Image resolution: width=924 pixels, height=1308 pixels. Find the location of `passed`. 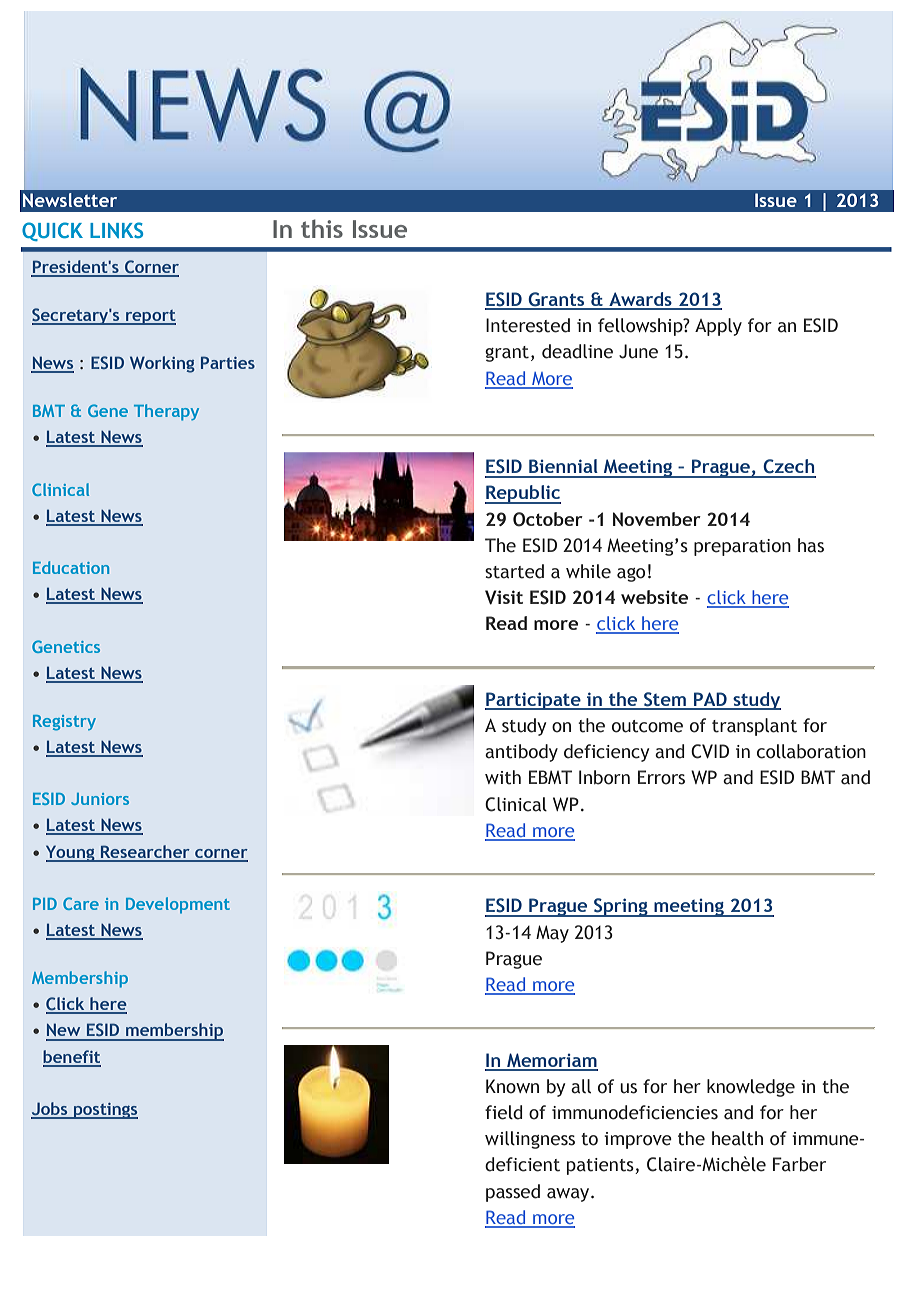

passed is located at coordinates (513, 1193).
